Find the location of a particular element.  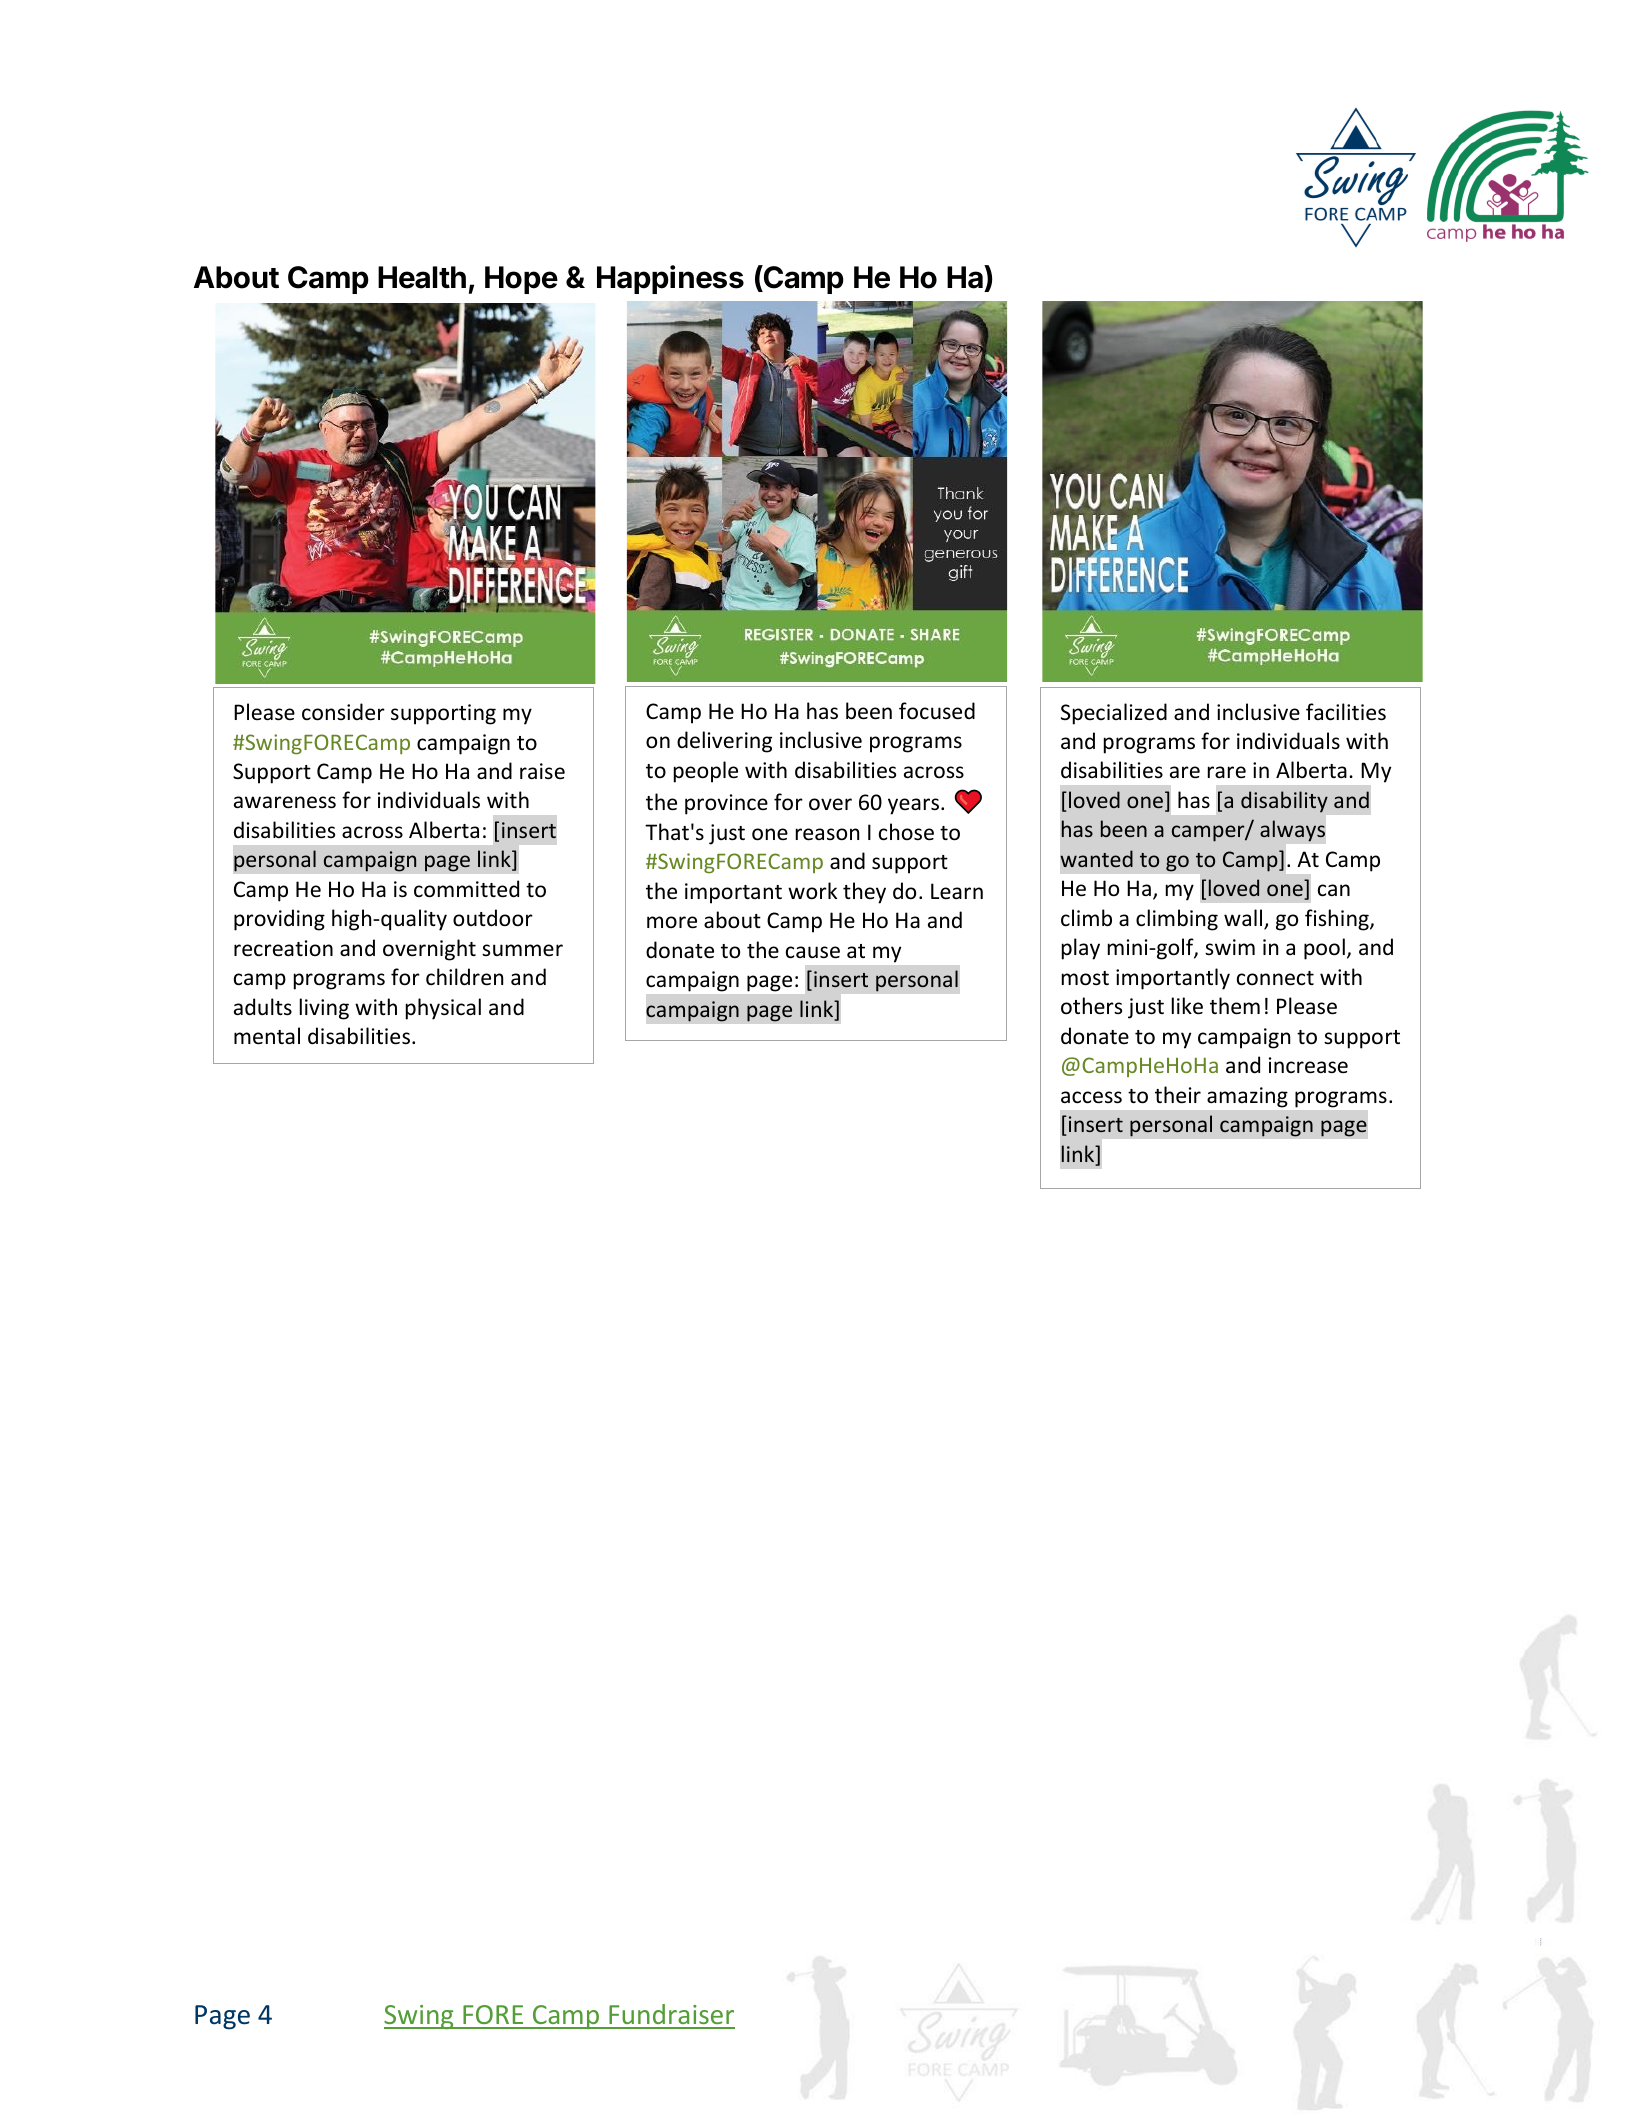

Hope is located at coordinates (521, 280).
